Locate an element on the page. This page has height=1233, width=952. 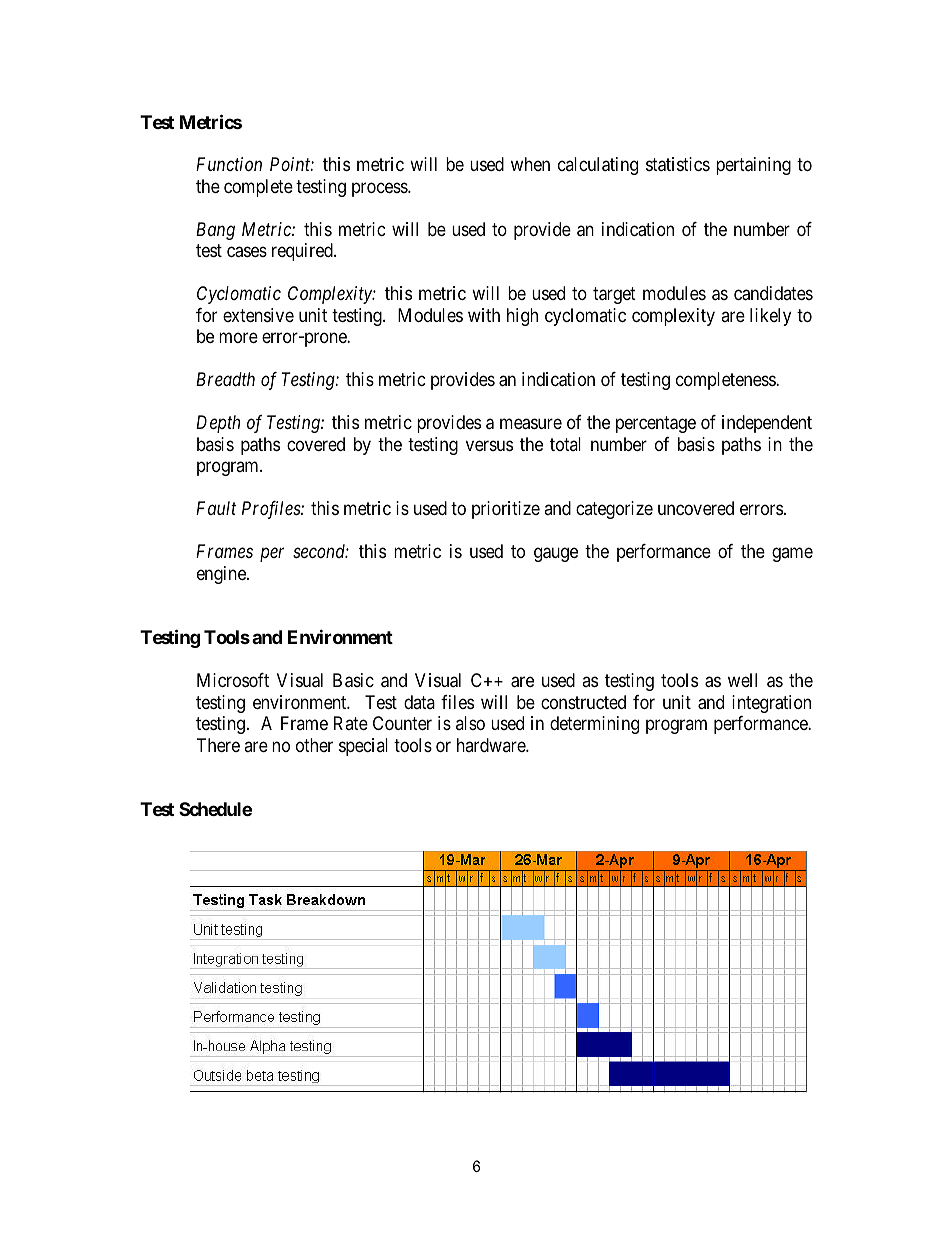
other is located at coordinates (314, 745).
